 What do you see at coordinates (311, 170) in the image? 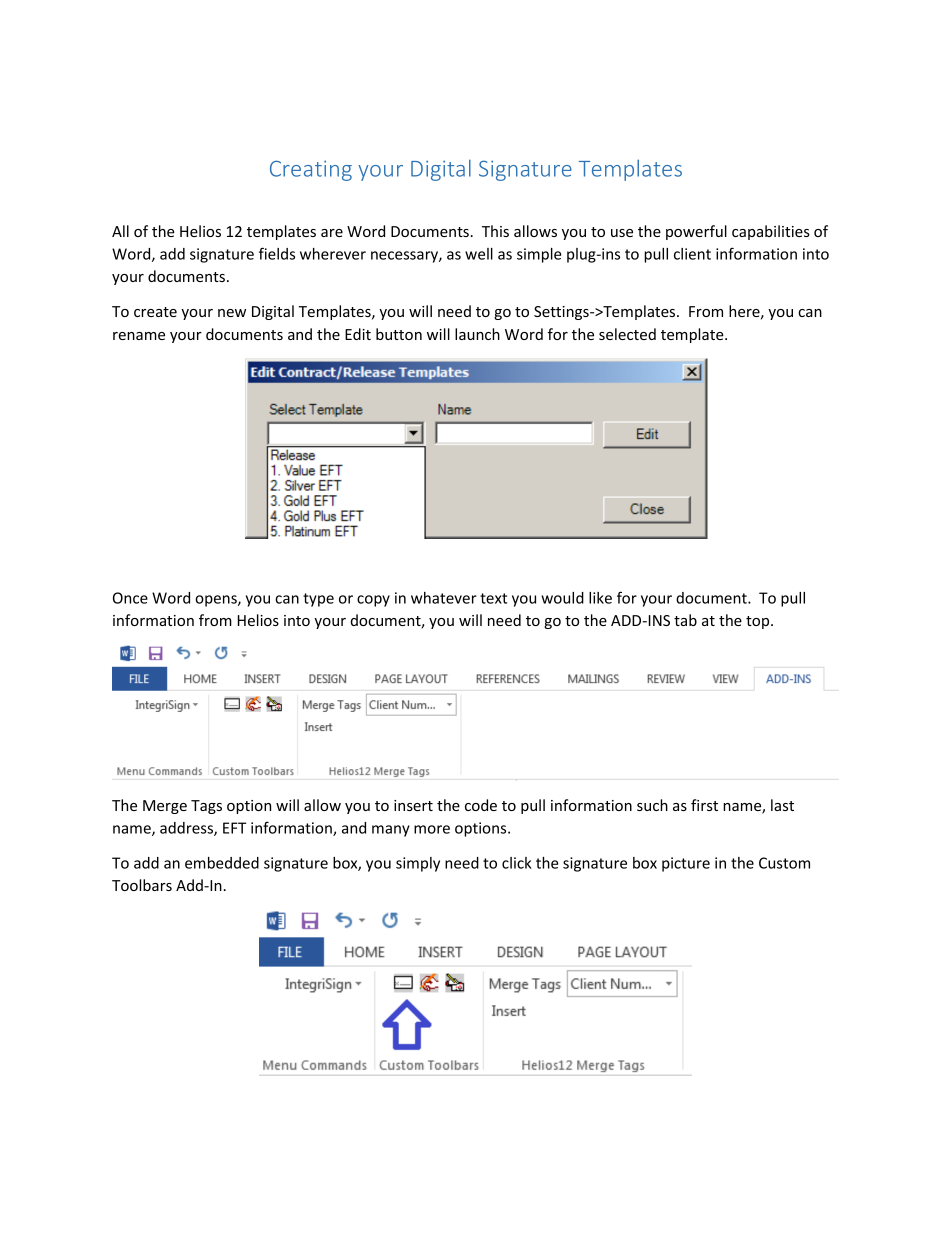
I see `Creating` at bounding box center [311, 170].
